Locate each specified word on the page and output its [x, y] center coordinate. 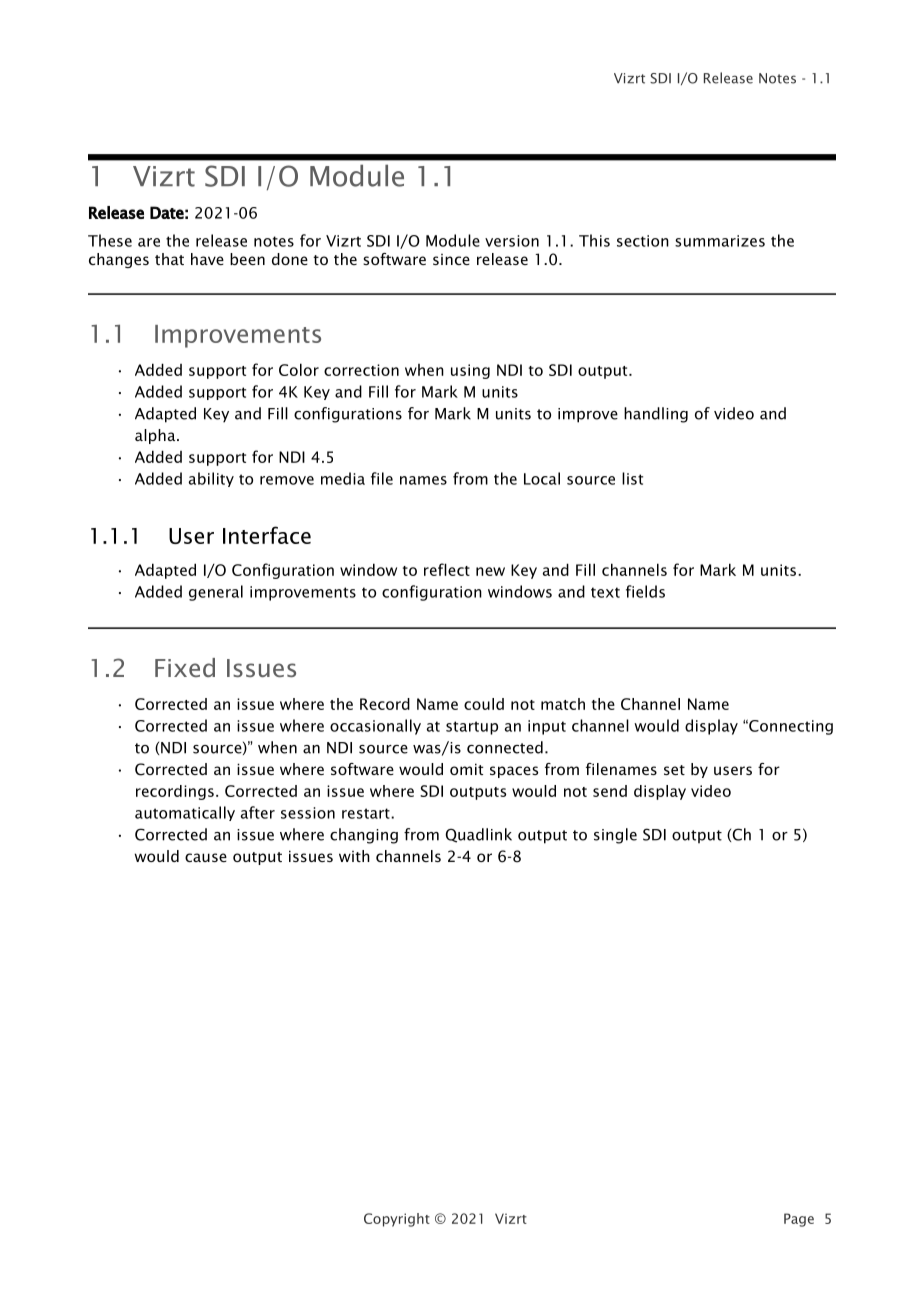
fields [645, 591]
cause [206, 857]
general [216, 593]
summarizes [720, 241]
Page [799, 1220]
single [615, 836]
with [354, 856]
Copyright [397, 1220]
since [451, 259]
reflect [447, 569]
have [207, 259]
